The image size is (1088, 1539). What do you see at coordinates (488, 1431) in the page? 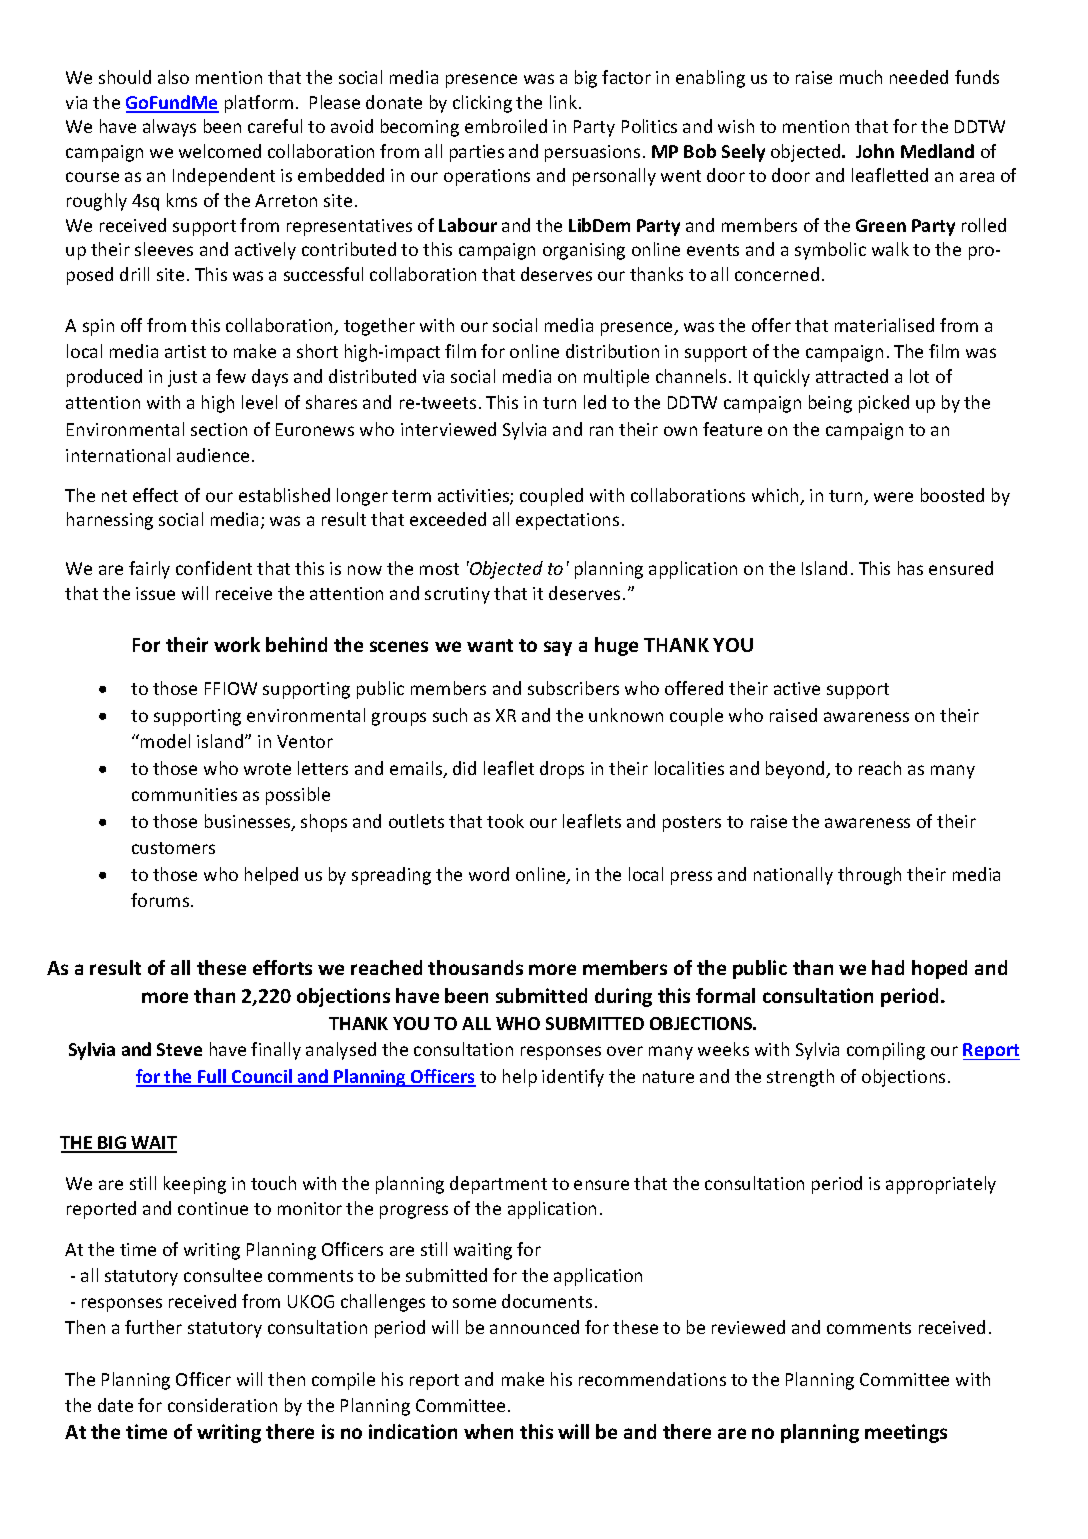
I see `when` at bounding box center [488, 1431].
